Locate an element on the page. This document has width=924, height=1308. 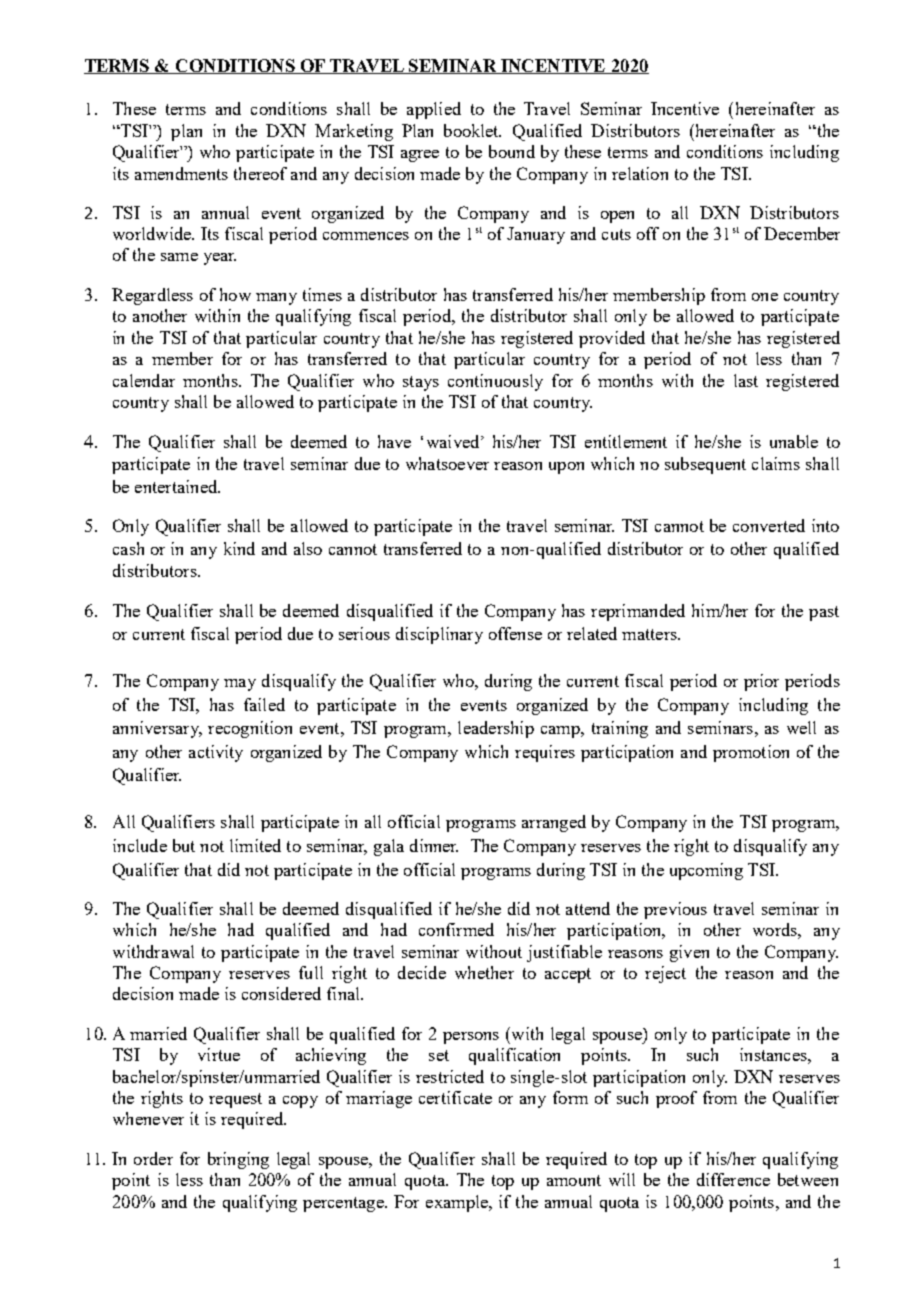
converted is located at coordinates (769, 525).
